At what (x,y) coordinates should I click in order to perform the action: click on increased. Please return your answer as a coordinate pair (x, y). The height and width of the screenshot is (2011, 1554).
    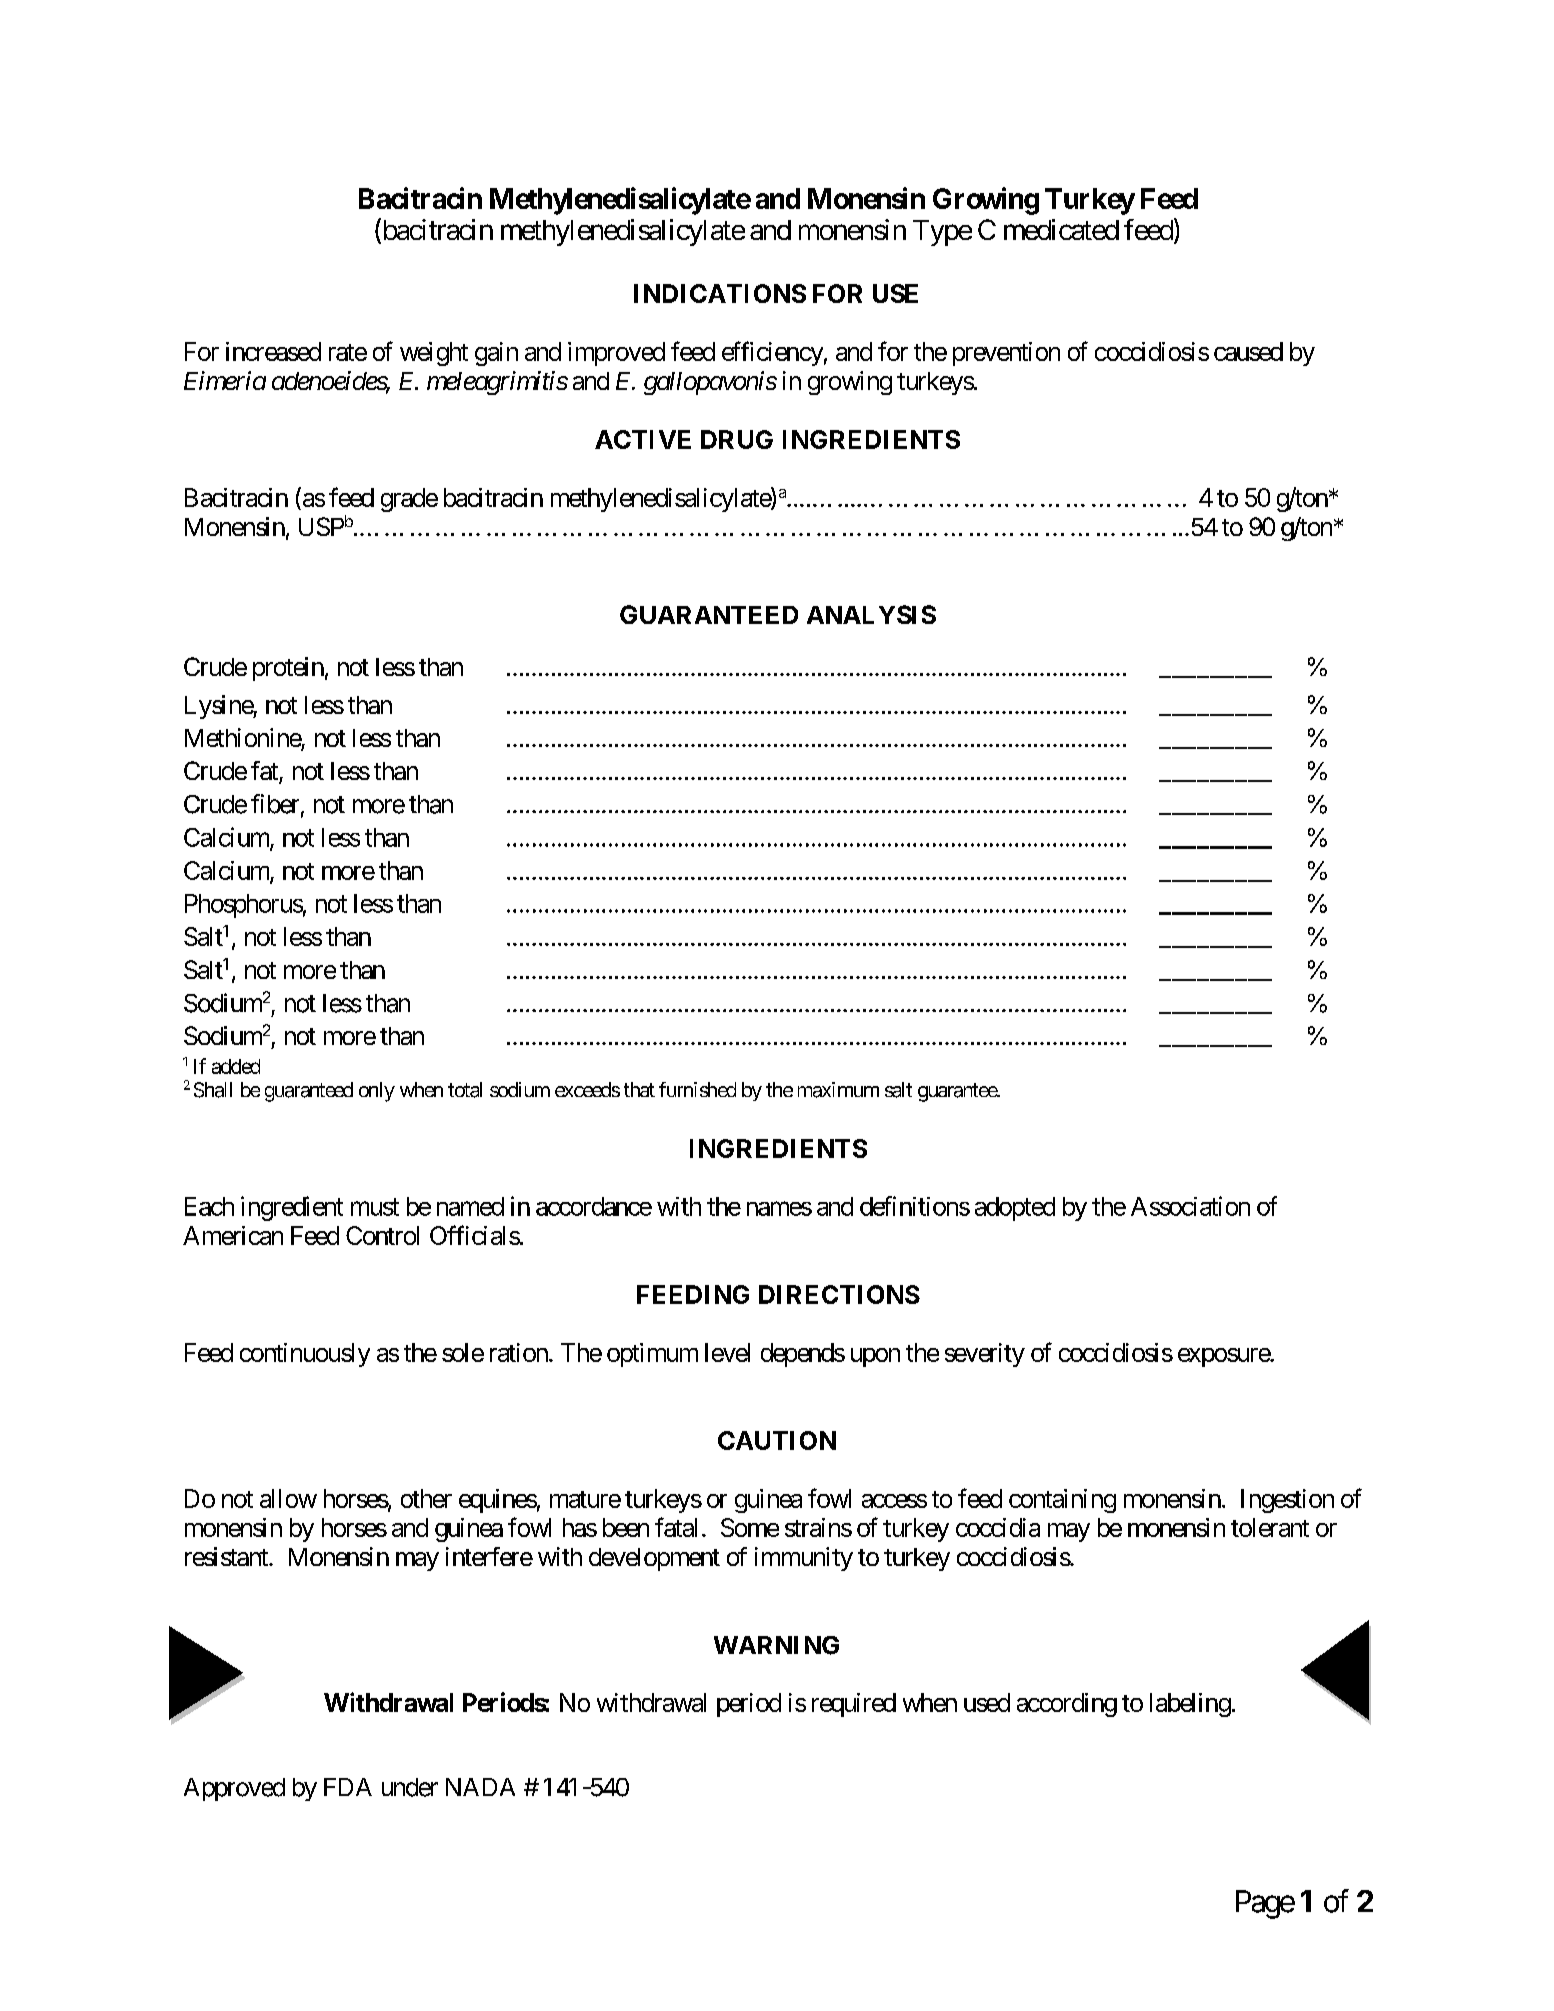
    Looking at the image, I should click on (273, 351).
